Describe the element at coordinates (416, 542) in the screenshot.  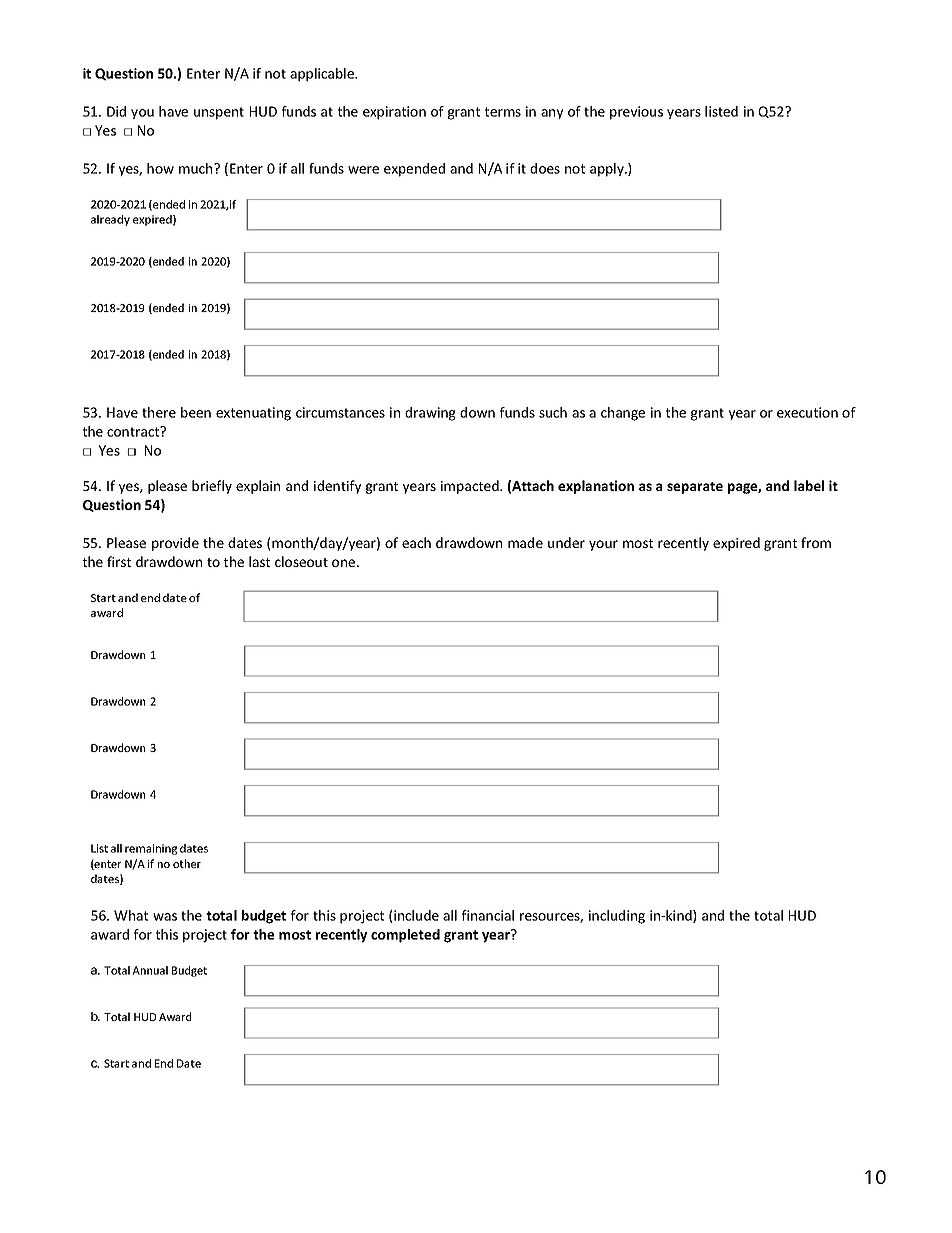
I see `each` at that location.
